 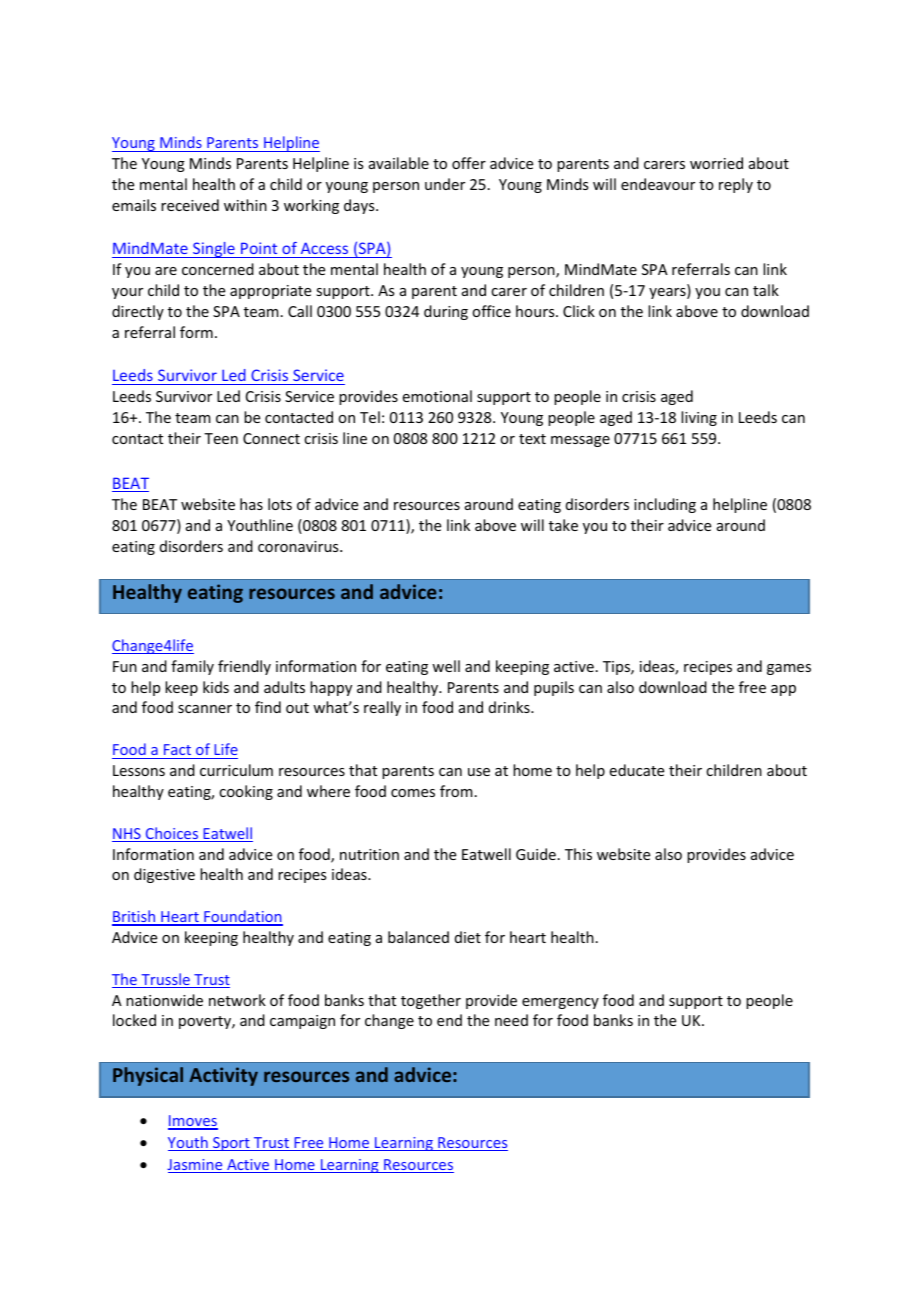 I want to click on family, so click(x=192, y=667).
